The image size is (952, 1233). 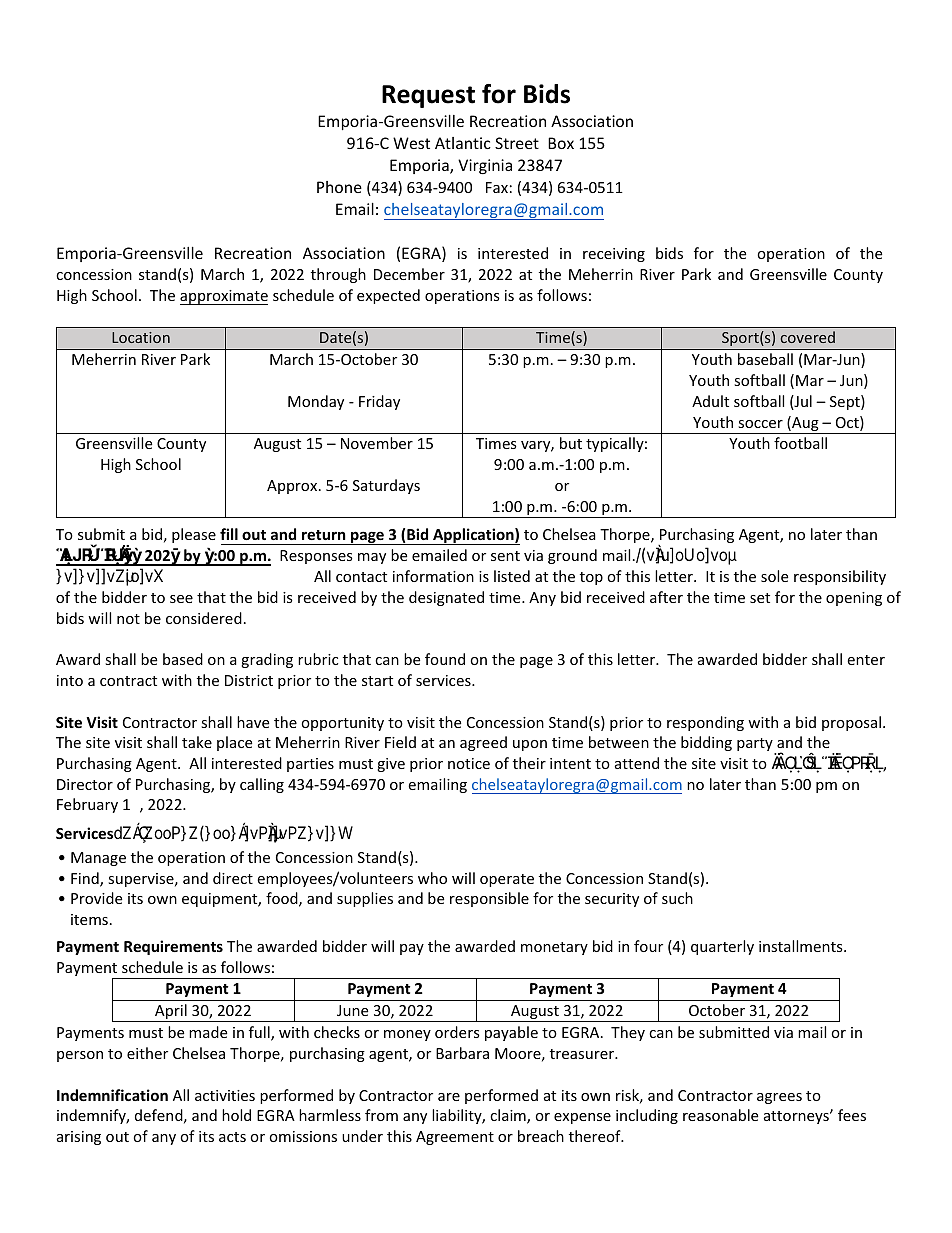 What do you see at coordinates (779, 1098) in the image?
I see `agrees` at bounding box center [779, 1098].
